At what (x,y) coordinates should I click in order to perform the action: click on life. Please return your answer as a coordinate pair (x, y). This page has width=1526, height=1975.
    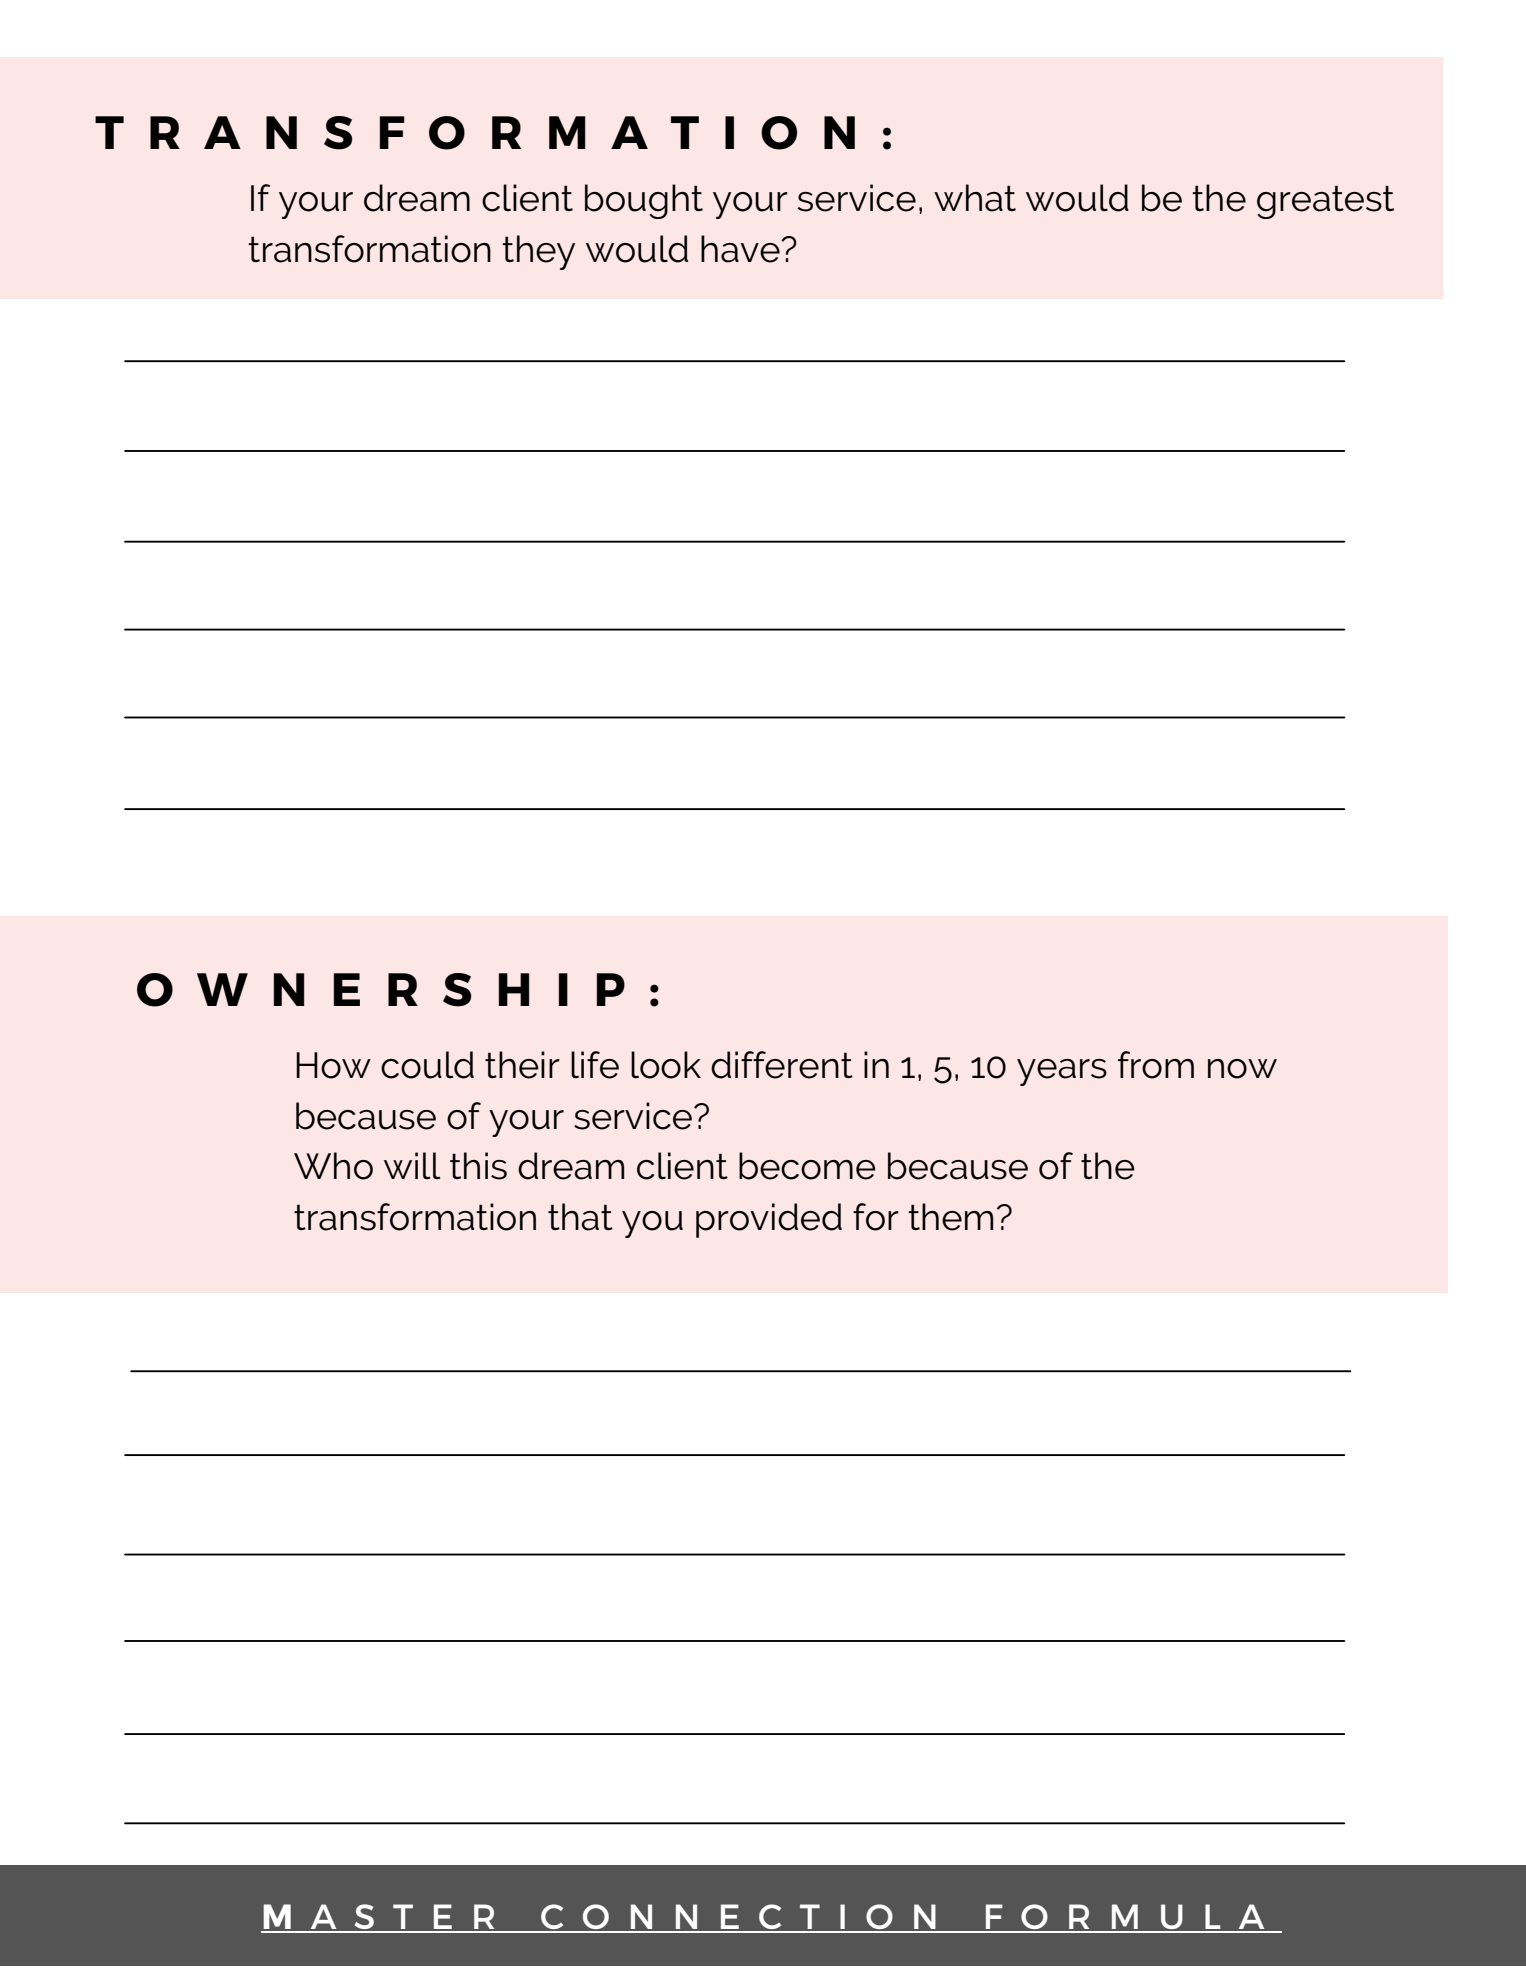
    Looking at the image, I should click on (595, 1065).
